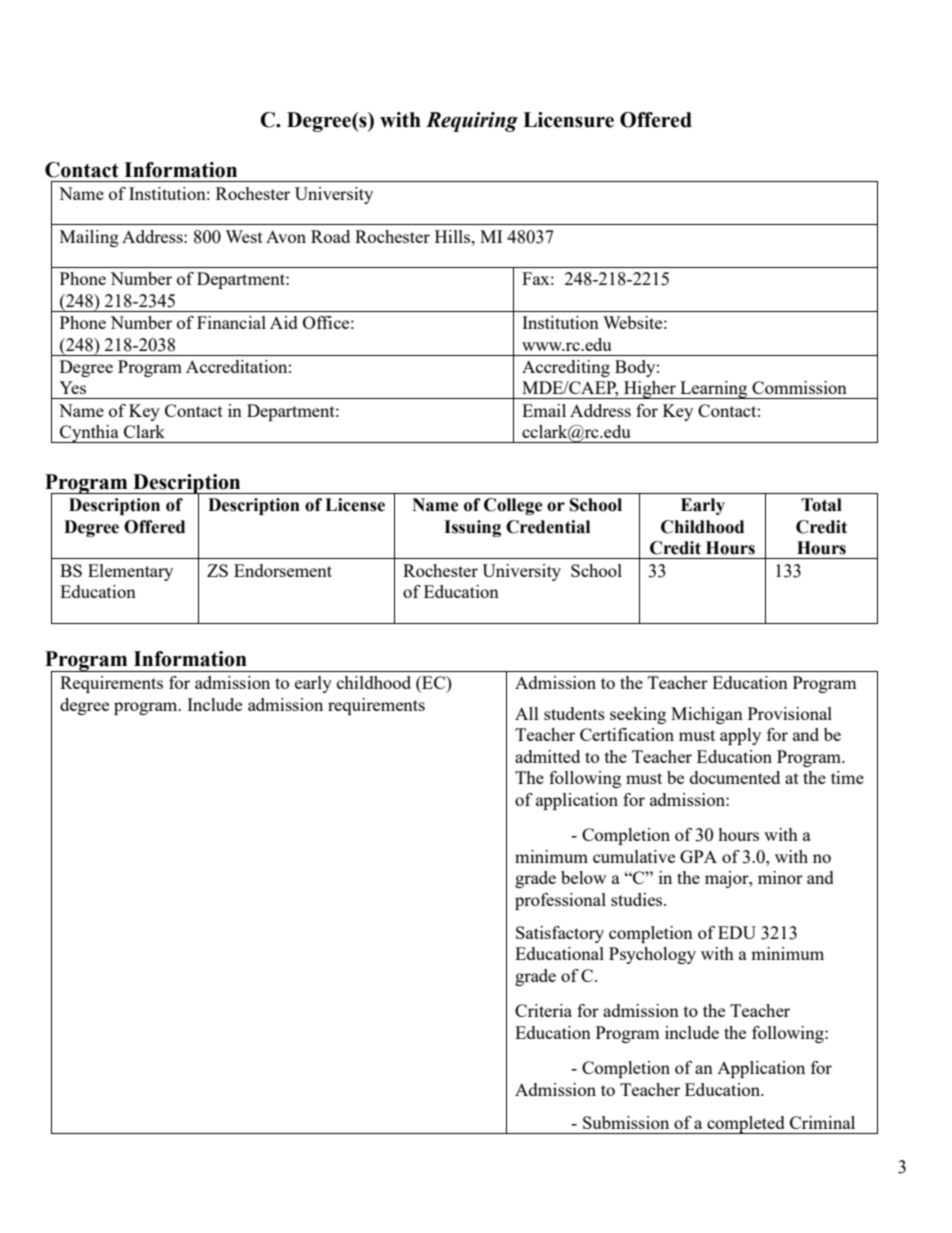 This image has width=952, height=1233. What do you see at coordinates (244, 236) in the image?
I see `West` at bounding box center [244, 236].
